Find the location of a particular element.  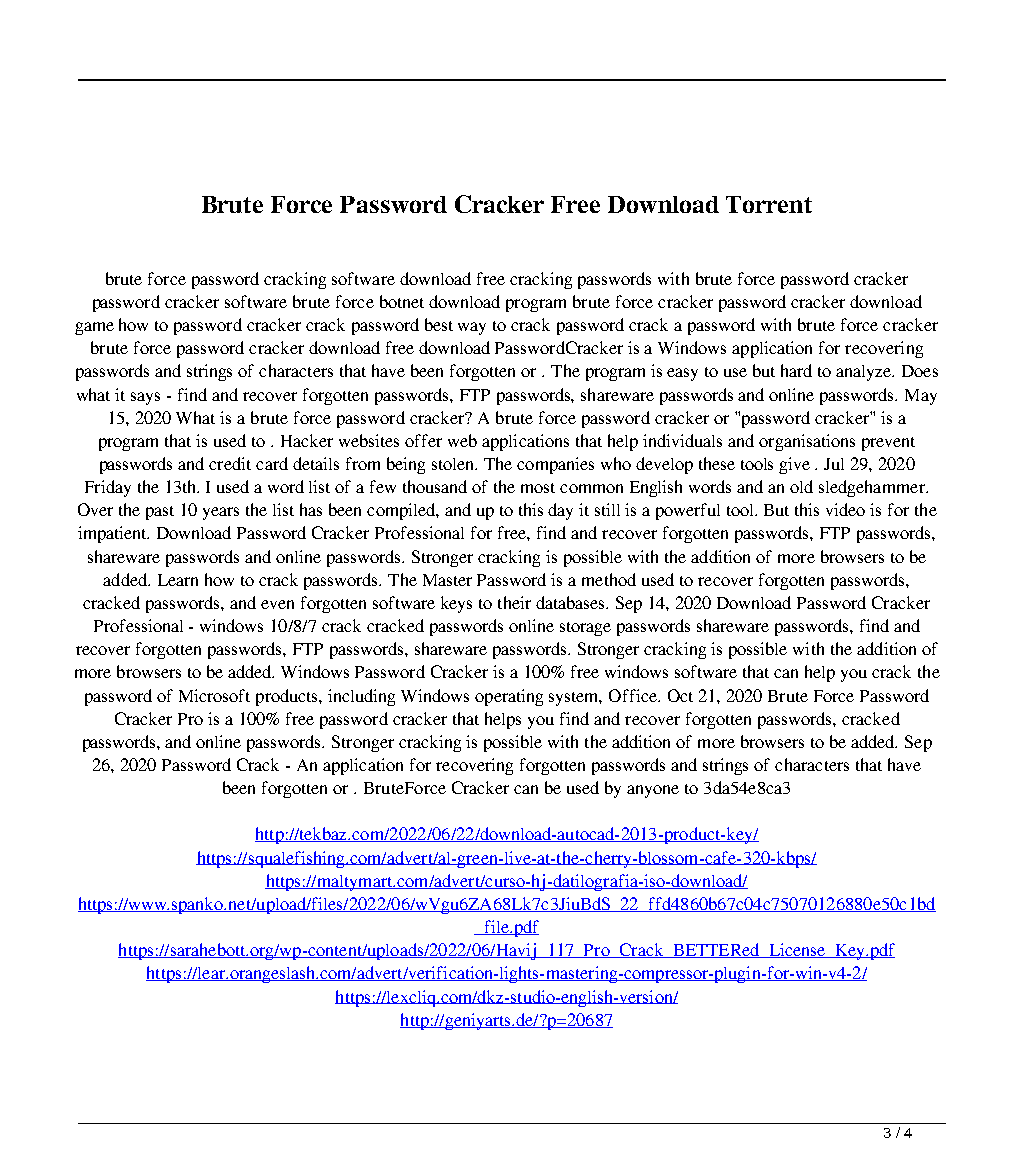

anyone is located at coordinates (653, 791).
